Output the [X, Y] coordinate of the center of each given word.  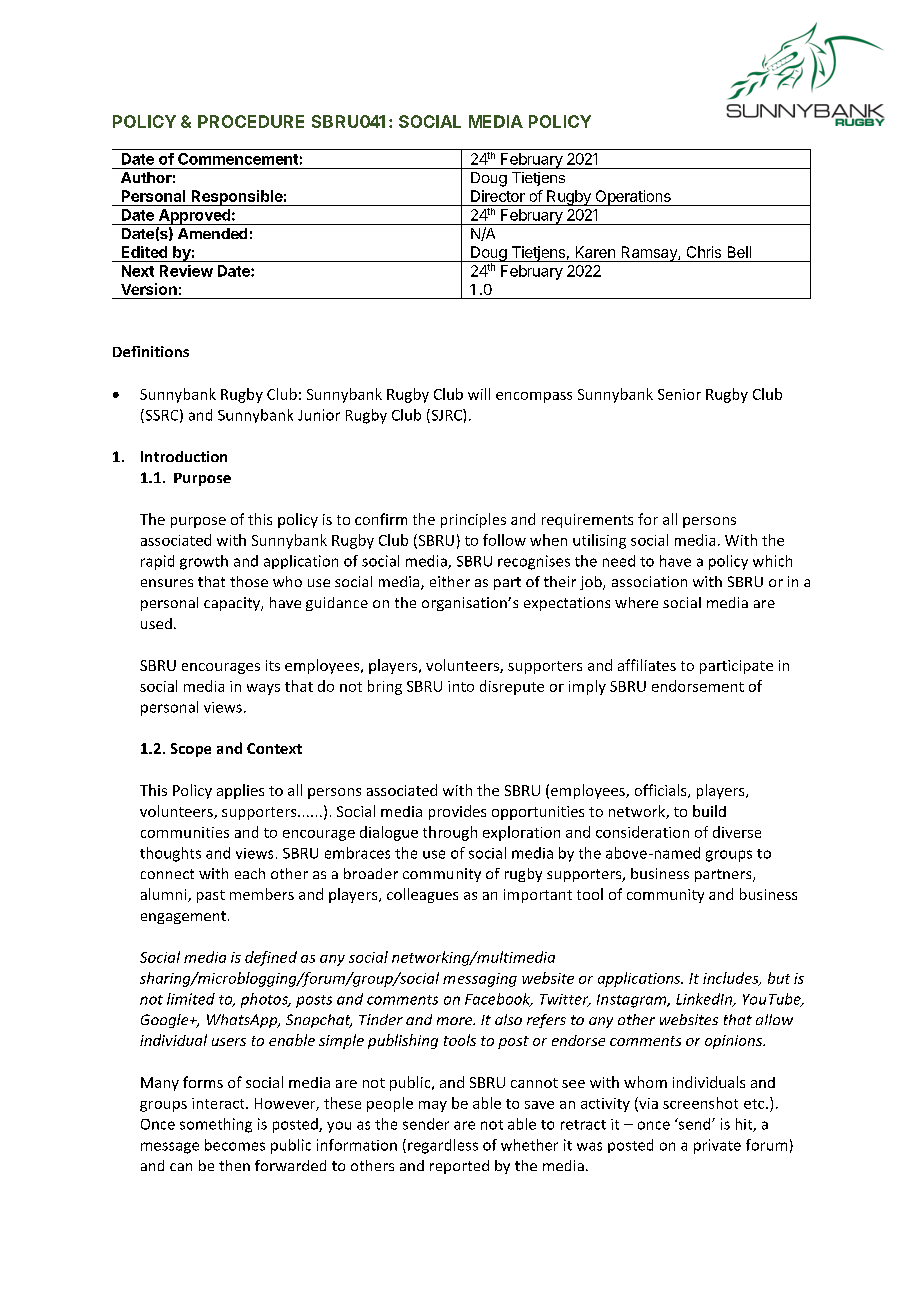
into [461, 686]
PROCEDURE [251, 121]
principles [473, 520]
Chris [704, 252]
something [216, 1125]
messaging [480, 980]
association [649, 581]
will [479, 394]
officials [662, 791]
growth [204, 562]
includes [732, 979]
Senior [679, 394]
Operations [633, 198]
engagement [183, 917]
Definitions [151, 351]
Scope [191, 750]
